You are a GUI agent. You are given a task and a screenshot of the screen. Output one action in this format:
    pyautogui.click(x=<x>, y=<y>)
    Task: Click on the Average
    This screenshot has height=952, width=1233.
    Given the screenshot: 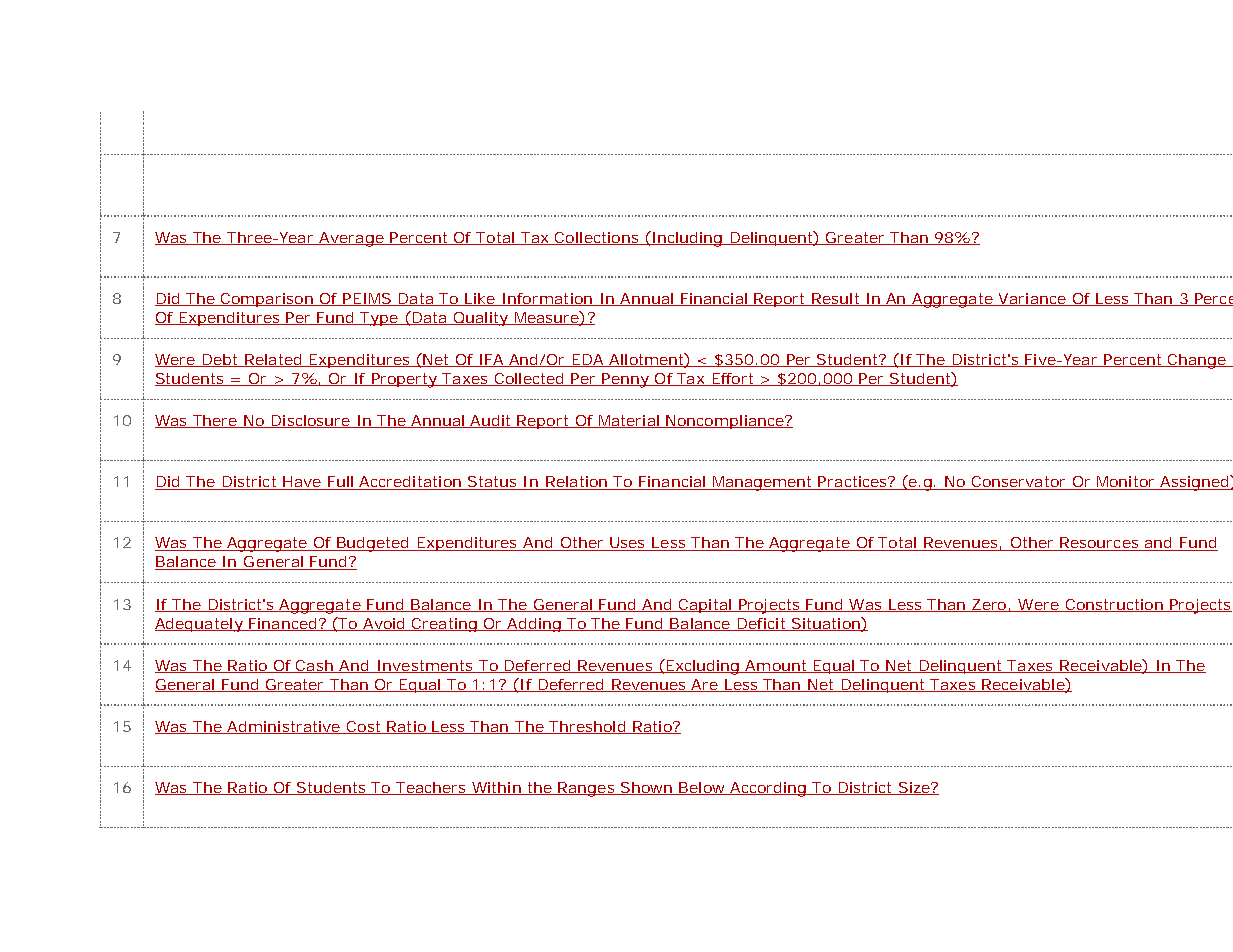 What is the action you would take?
    pyautogui.click(x=351, y=239)
